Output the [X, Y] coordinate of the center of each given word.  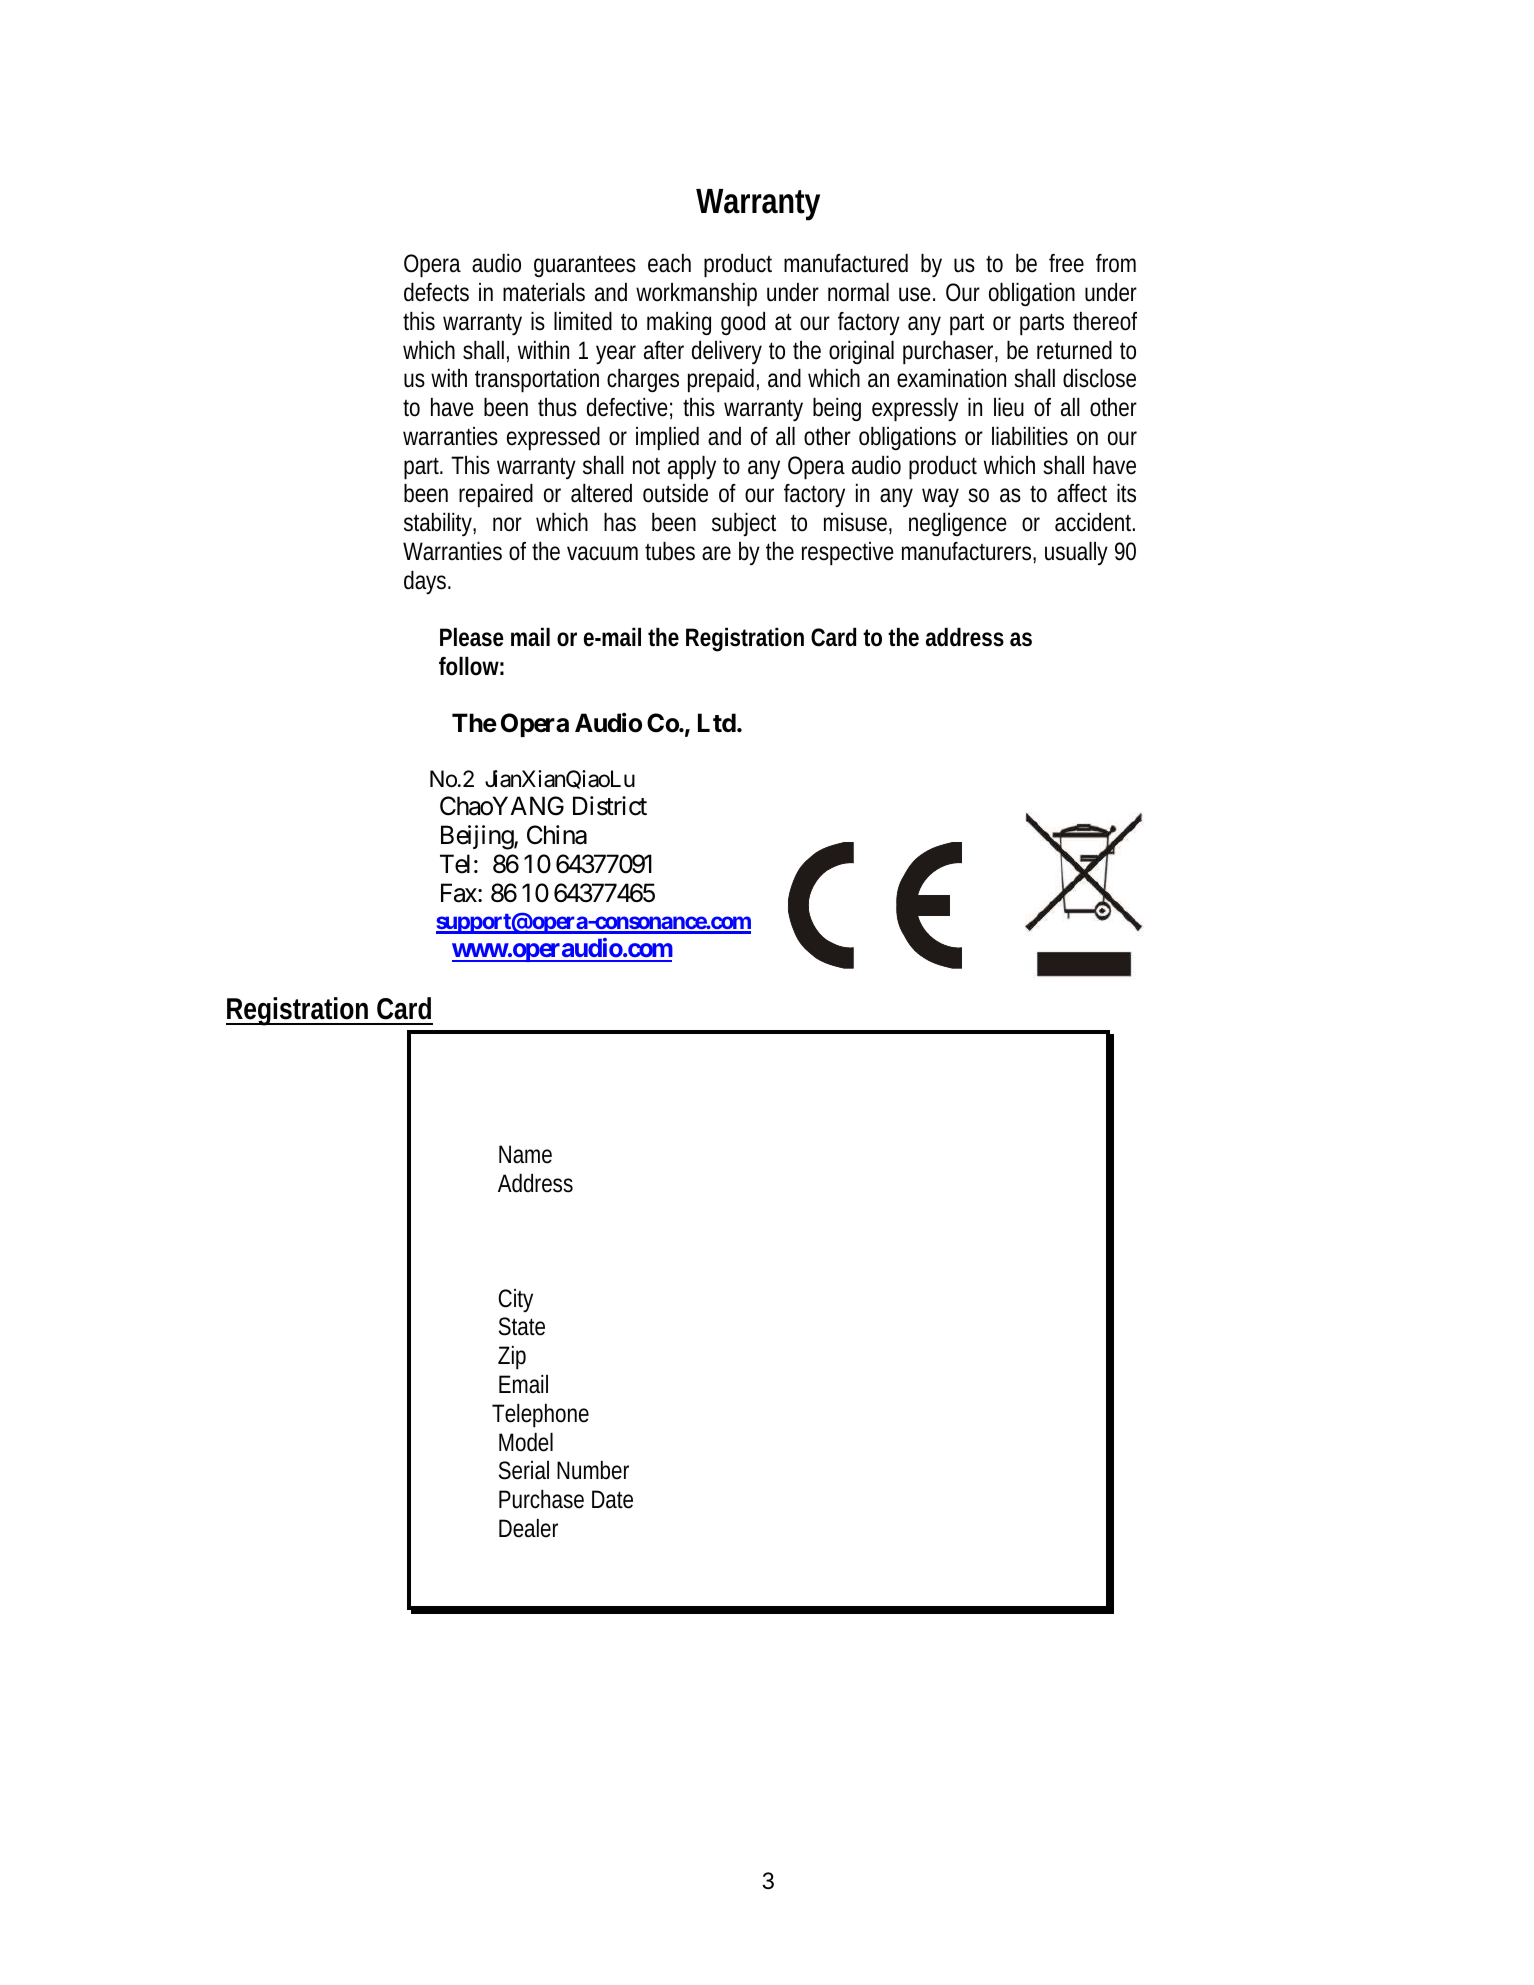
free [1066, 263]
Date [612, 1499]
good [743, 323]
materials [544, 292]
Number [593, 1470]
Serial [524, 1470]
